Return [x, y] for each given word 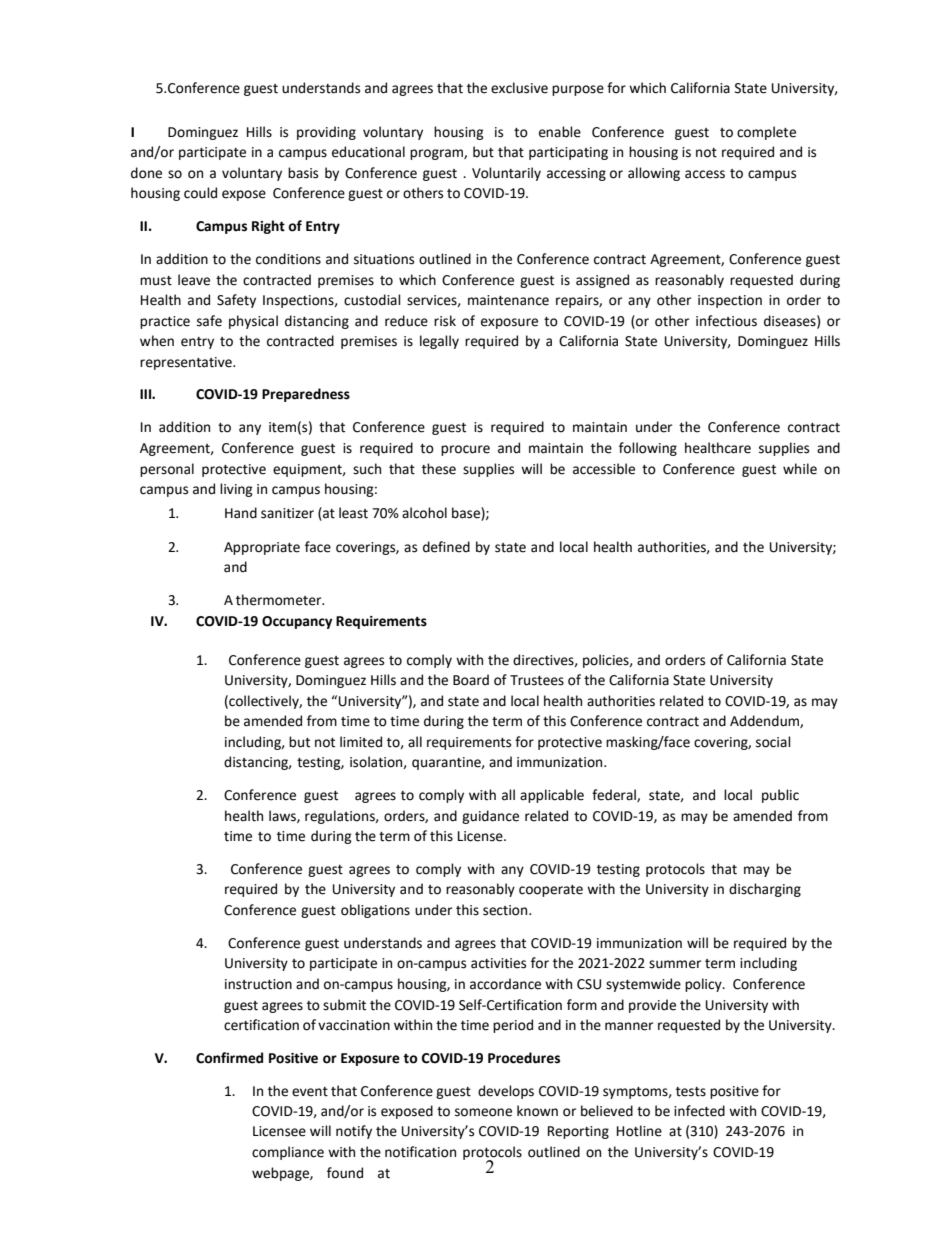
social [773, 742]
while [800, 469]
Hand [241, 513]
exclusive [519, 88]
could [200, 193]
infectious [726, 321]
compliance [288, 1153]
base [467, 514]
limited [361, 742]
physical [253, 322]
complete [766, 133]
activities [498, 963]
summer [675, 964]
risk [445, 321]
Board [471, 680]
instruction [258, 984]
